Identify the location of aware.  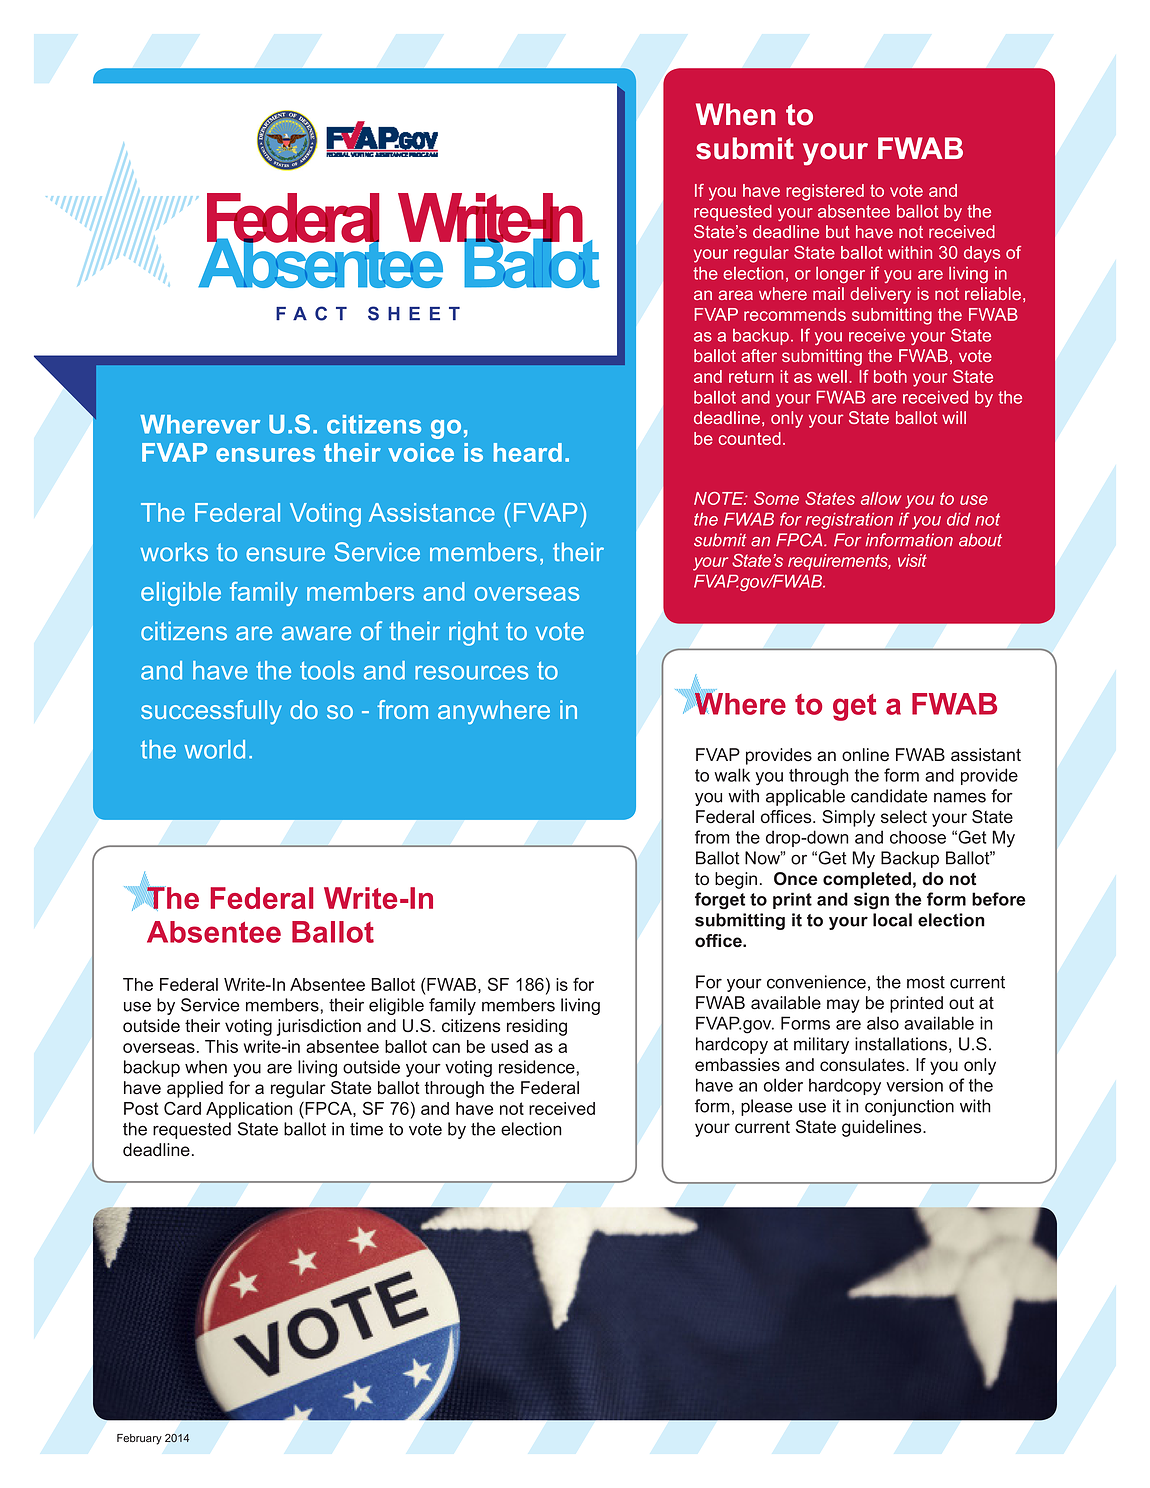
(316, 633).
